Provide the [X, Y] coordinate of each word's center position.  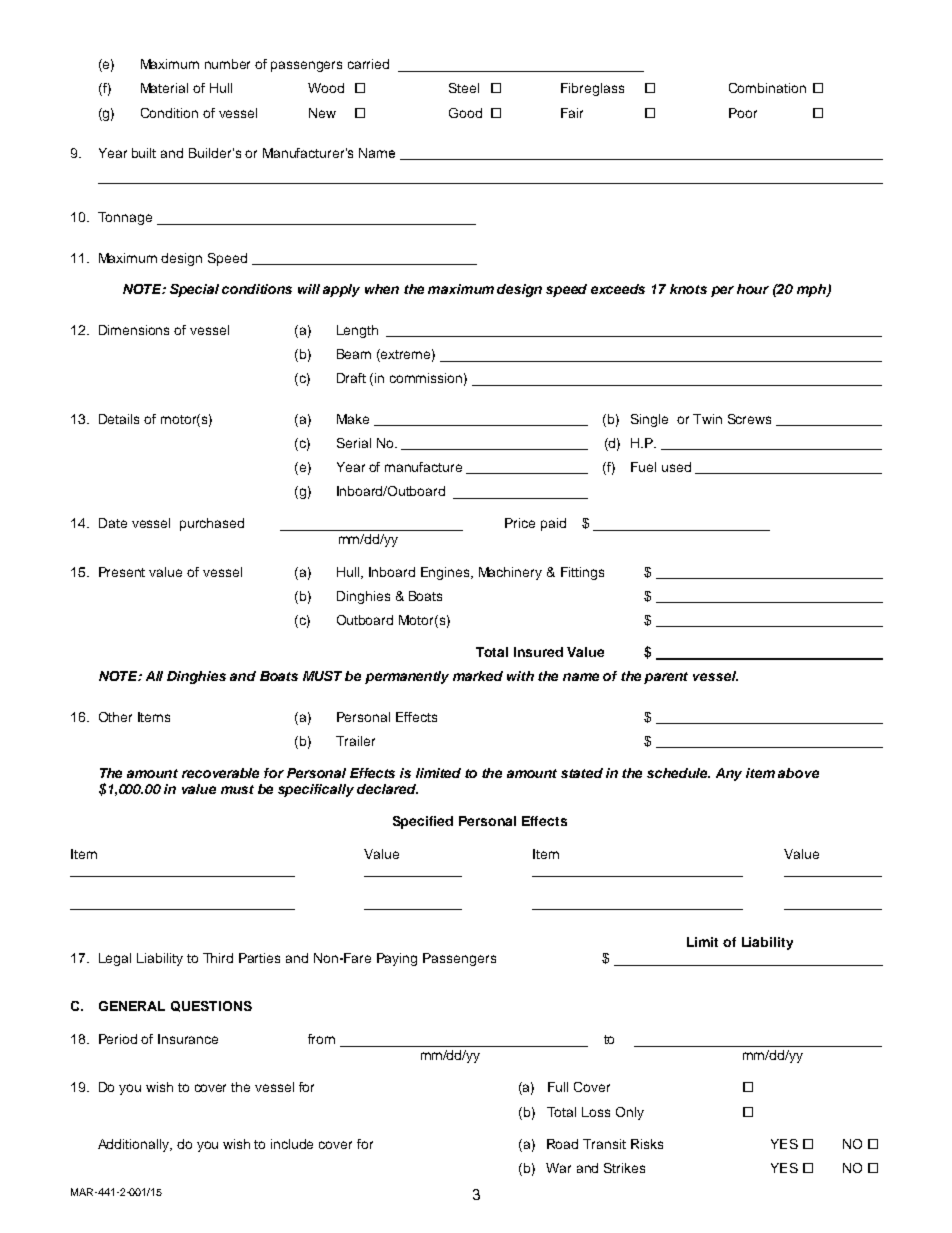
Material [164, 88]
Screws [749, 419]
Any [729, 774]
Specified [423, 822]
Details [119, 419]
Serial [354, 443]
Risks [647, 1144]
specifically [316, 790]
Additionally [135, 1145]
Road [562, 1144]
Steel [464, 88]
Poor [743, 113]
